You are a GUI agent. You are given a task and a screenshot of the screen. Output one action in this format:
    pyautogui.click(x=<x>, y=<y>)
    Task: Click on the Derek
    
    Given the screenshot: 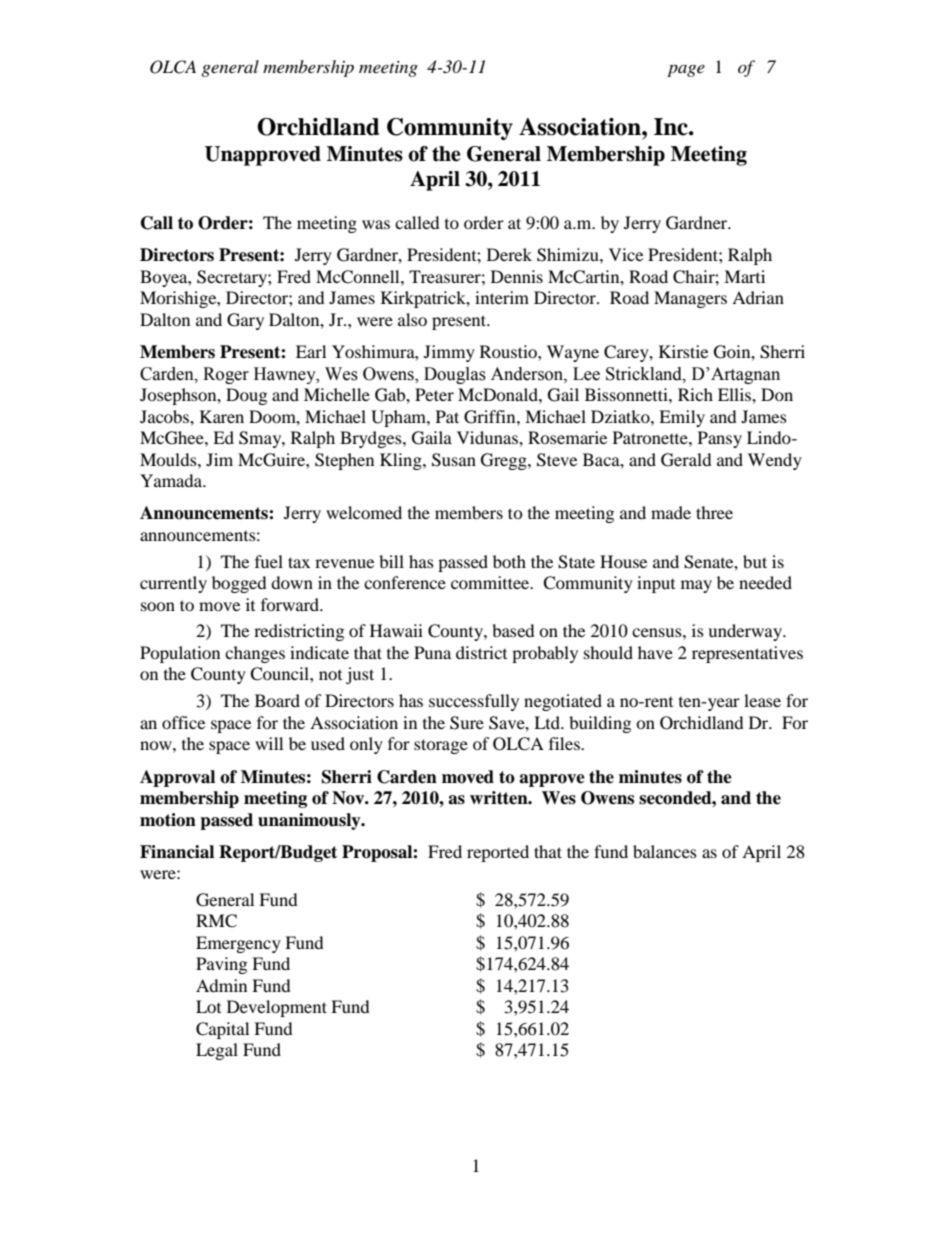 What is the action you would take?
    pyautogui.click(x=509, y=254)
